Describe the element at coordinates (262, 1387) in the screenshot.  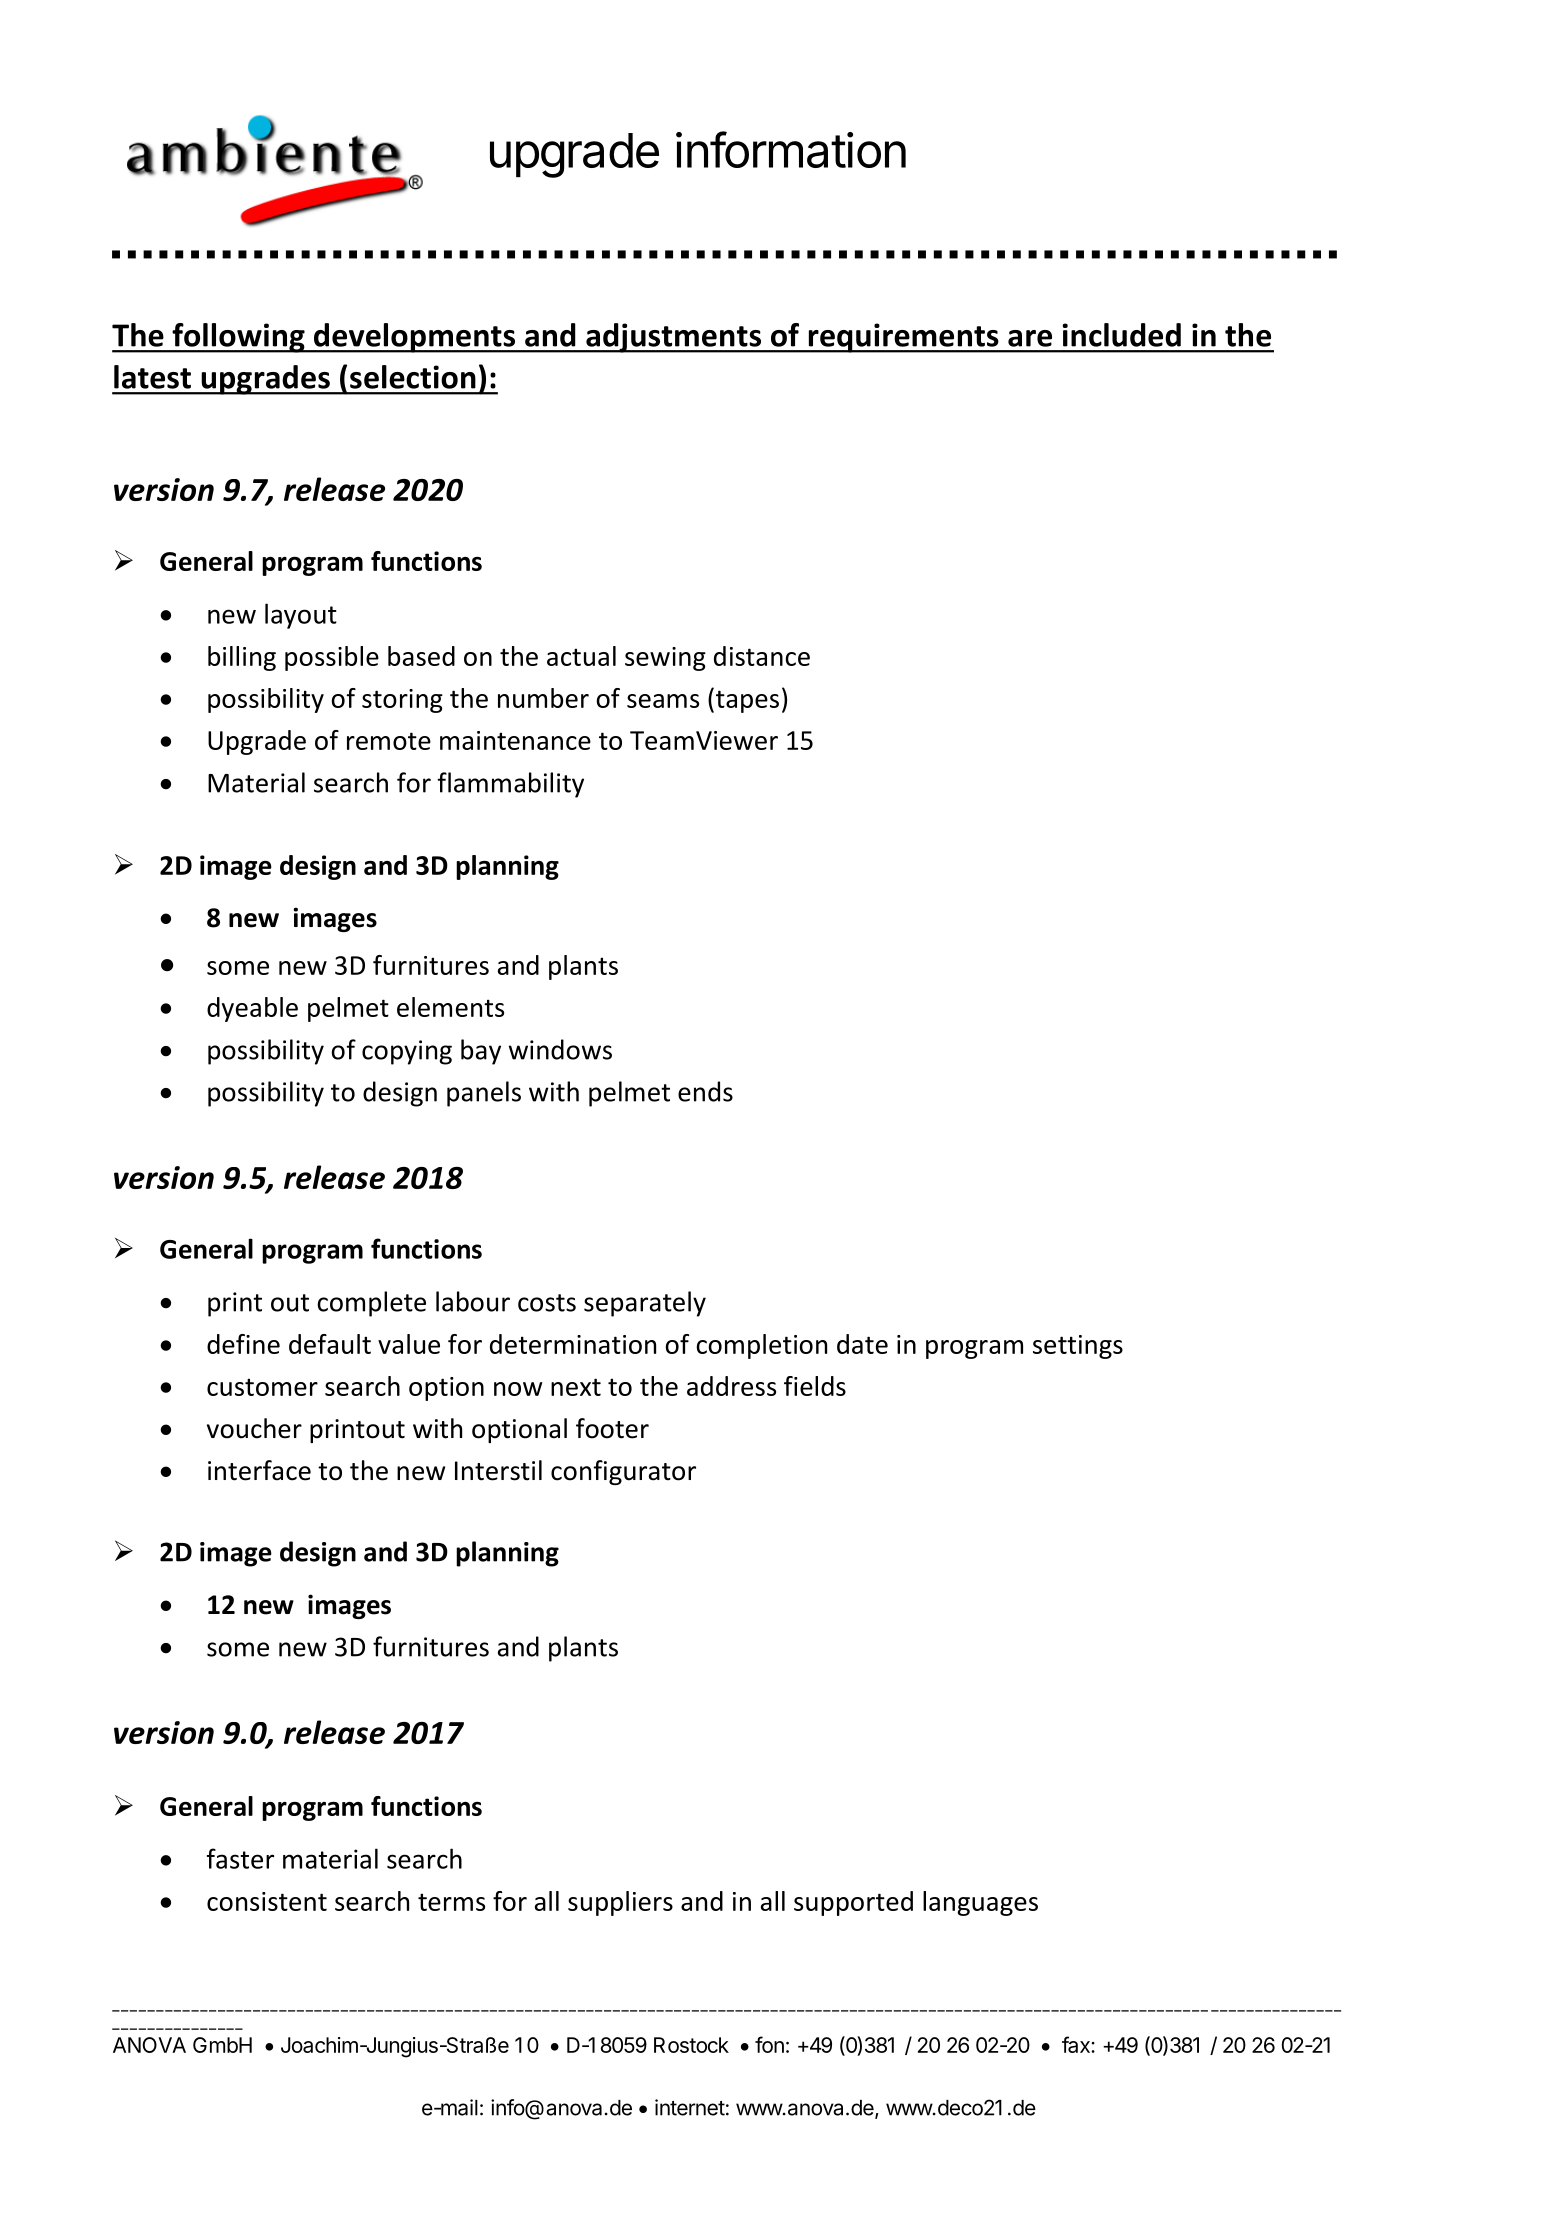
I see `customer` at that location.
